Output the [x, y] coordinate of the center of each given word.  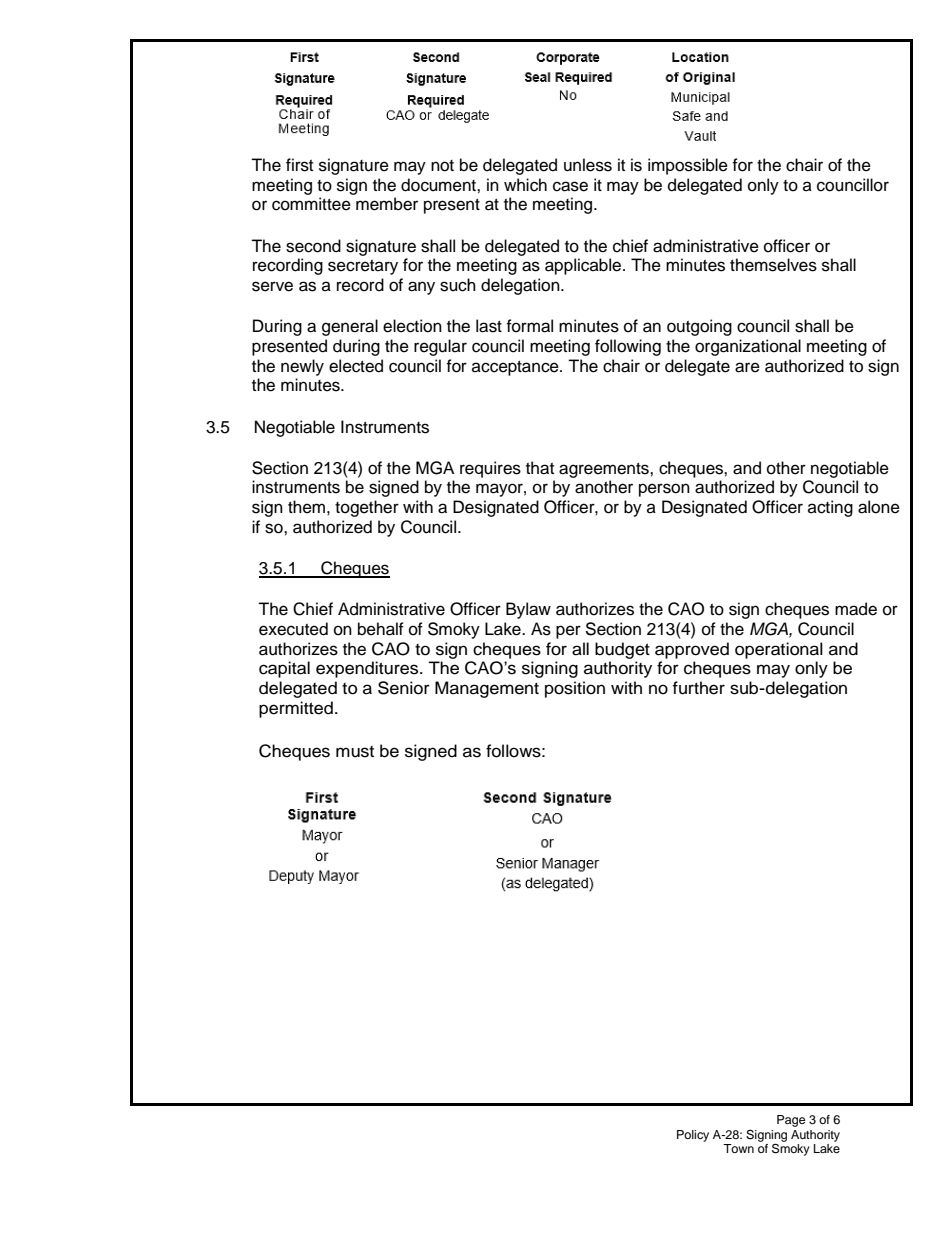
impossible [688, 166]
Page [791, 1121]
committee [311, 204]
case [570, 186]
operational [779, 650]
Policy [693, 1136]
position [575, 689]
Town [738, 1148]
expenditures [368, 669]
